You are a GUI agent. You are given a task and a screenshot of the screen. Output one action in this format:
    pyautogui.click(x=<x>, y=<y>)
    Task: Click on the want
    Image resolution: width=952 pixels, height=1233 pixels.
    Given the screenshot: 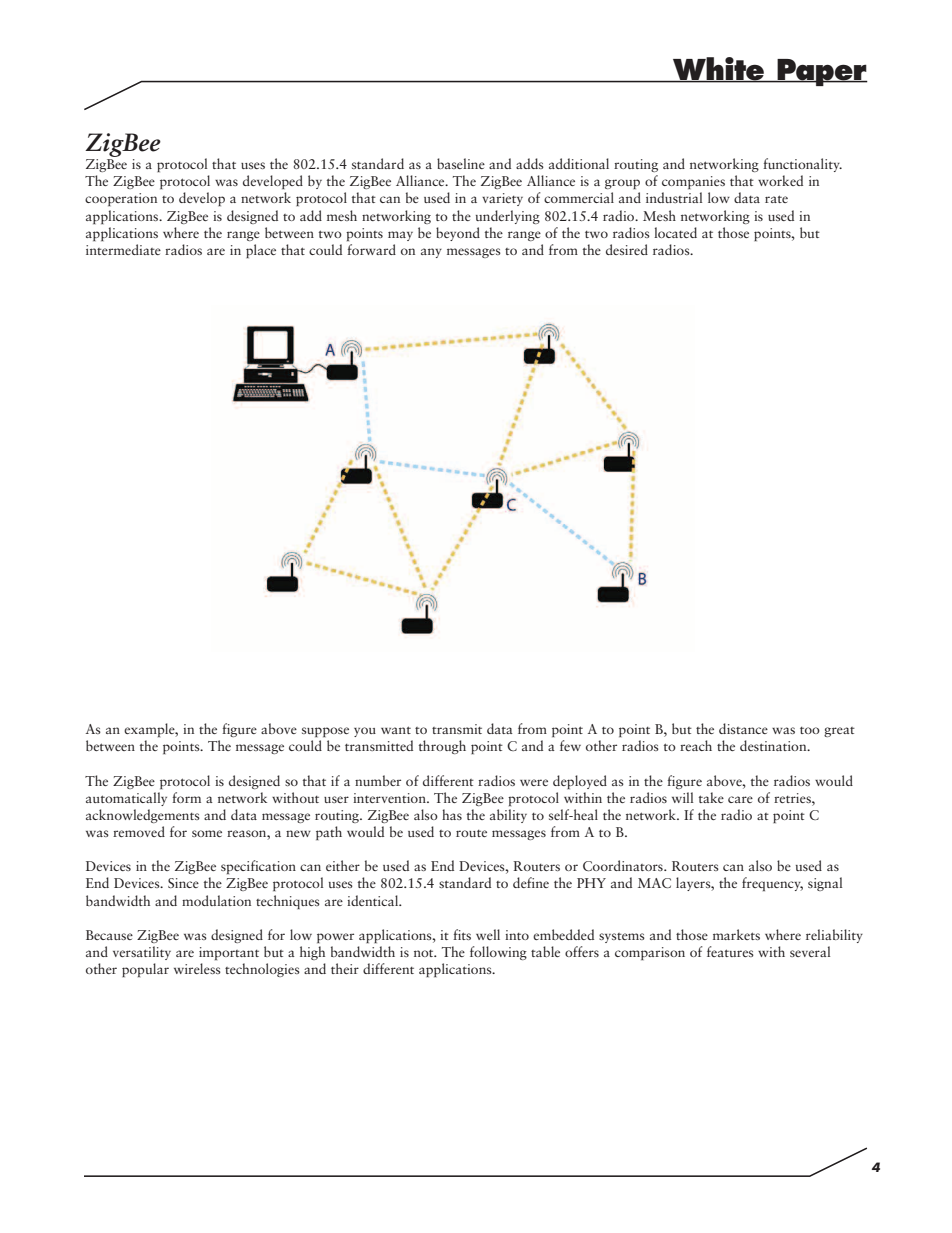 What is the action you would take?
    pyautogui.click(x=396, y=730)
